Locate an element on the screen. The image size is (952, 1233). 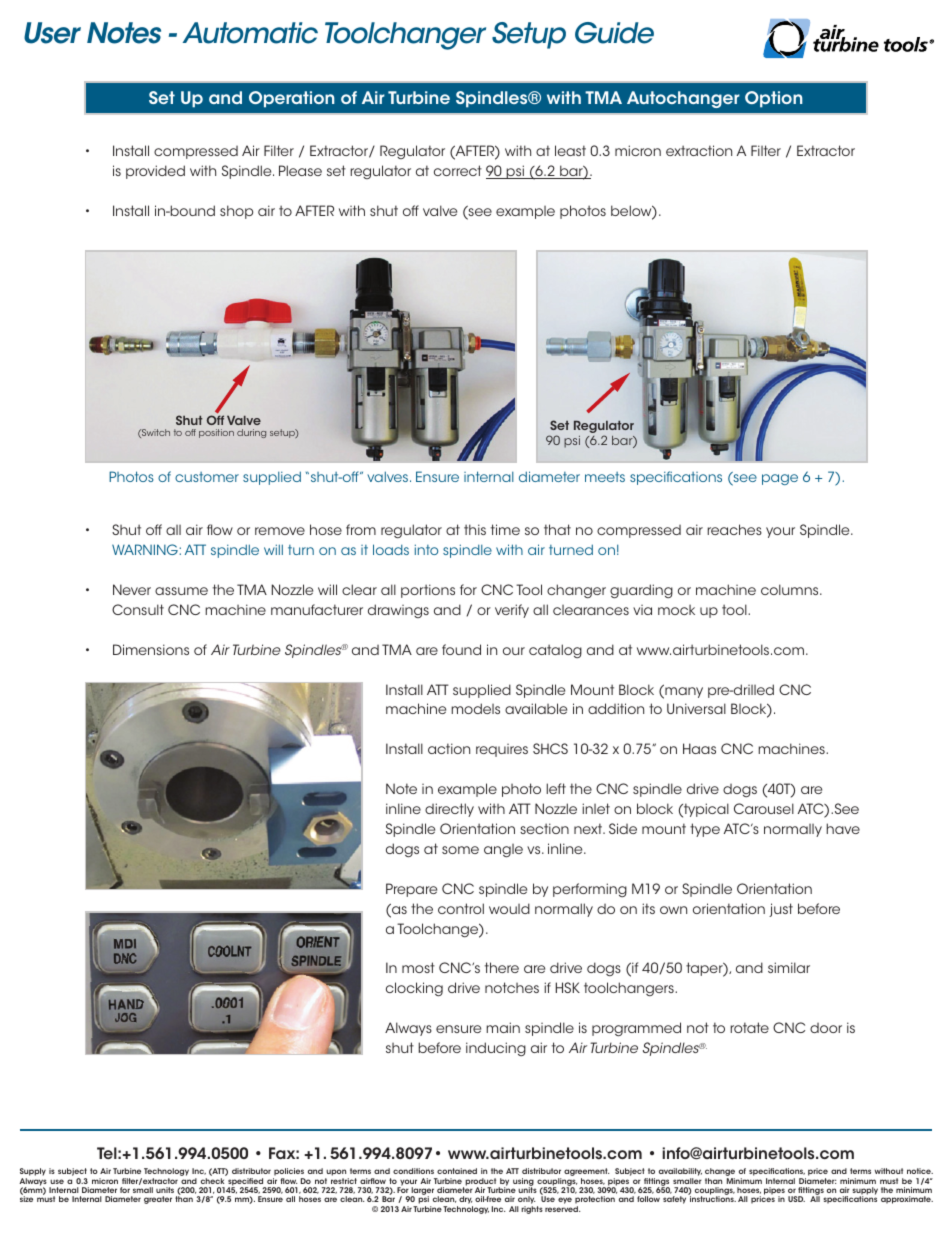
just is located at coordinates (781, 910).
